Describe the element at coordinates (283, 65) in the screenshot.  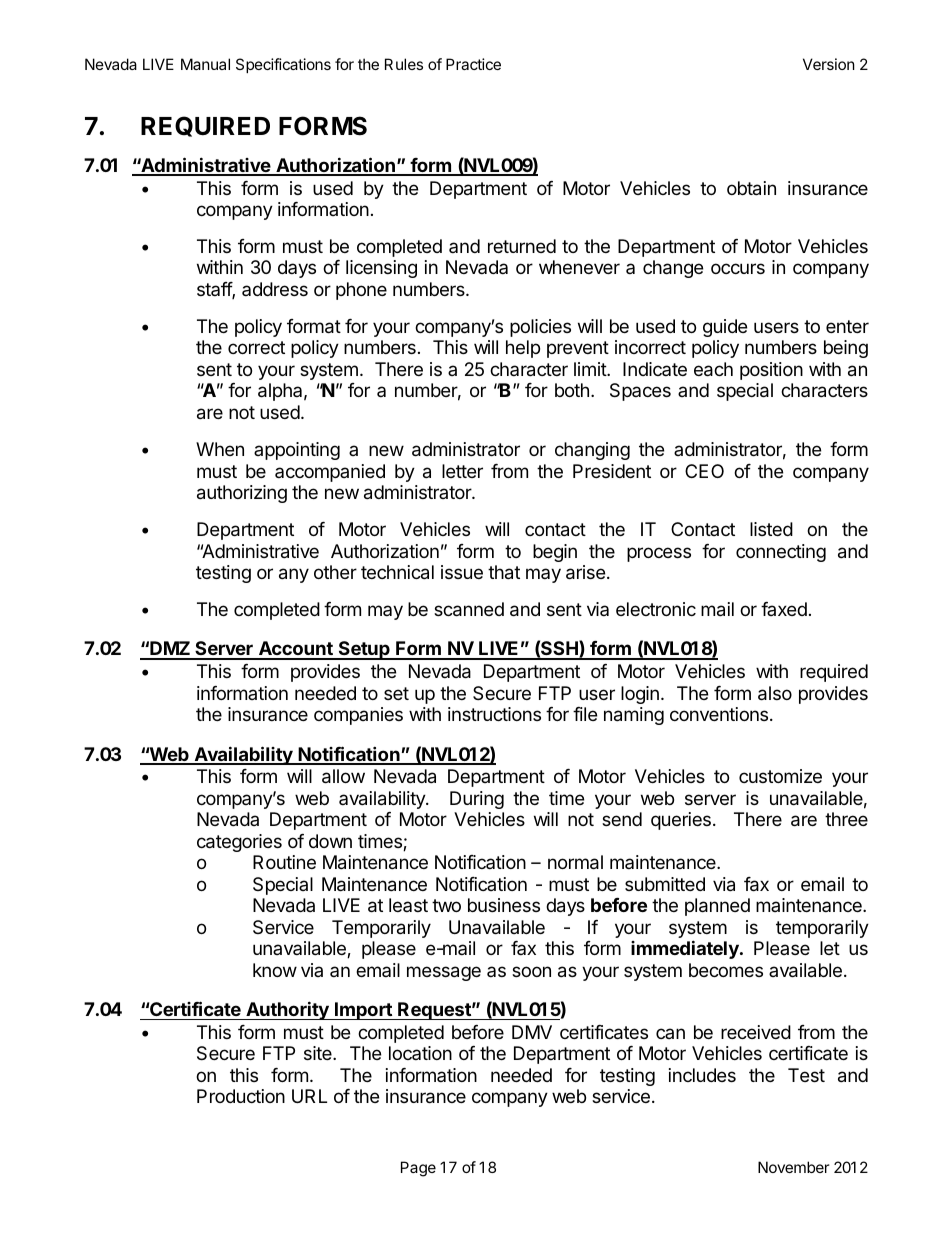
I see `Specifications` at that location.
